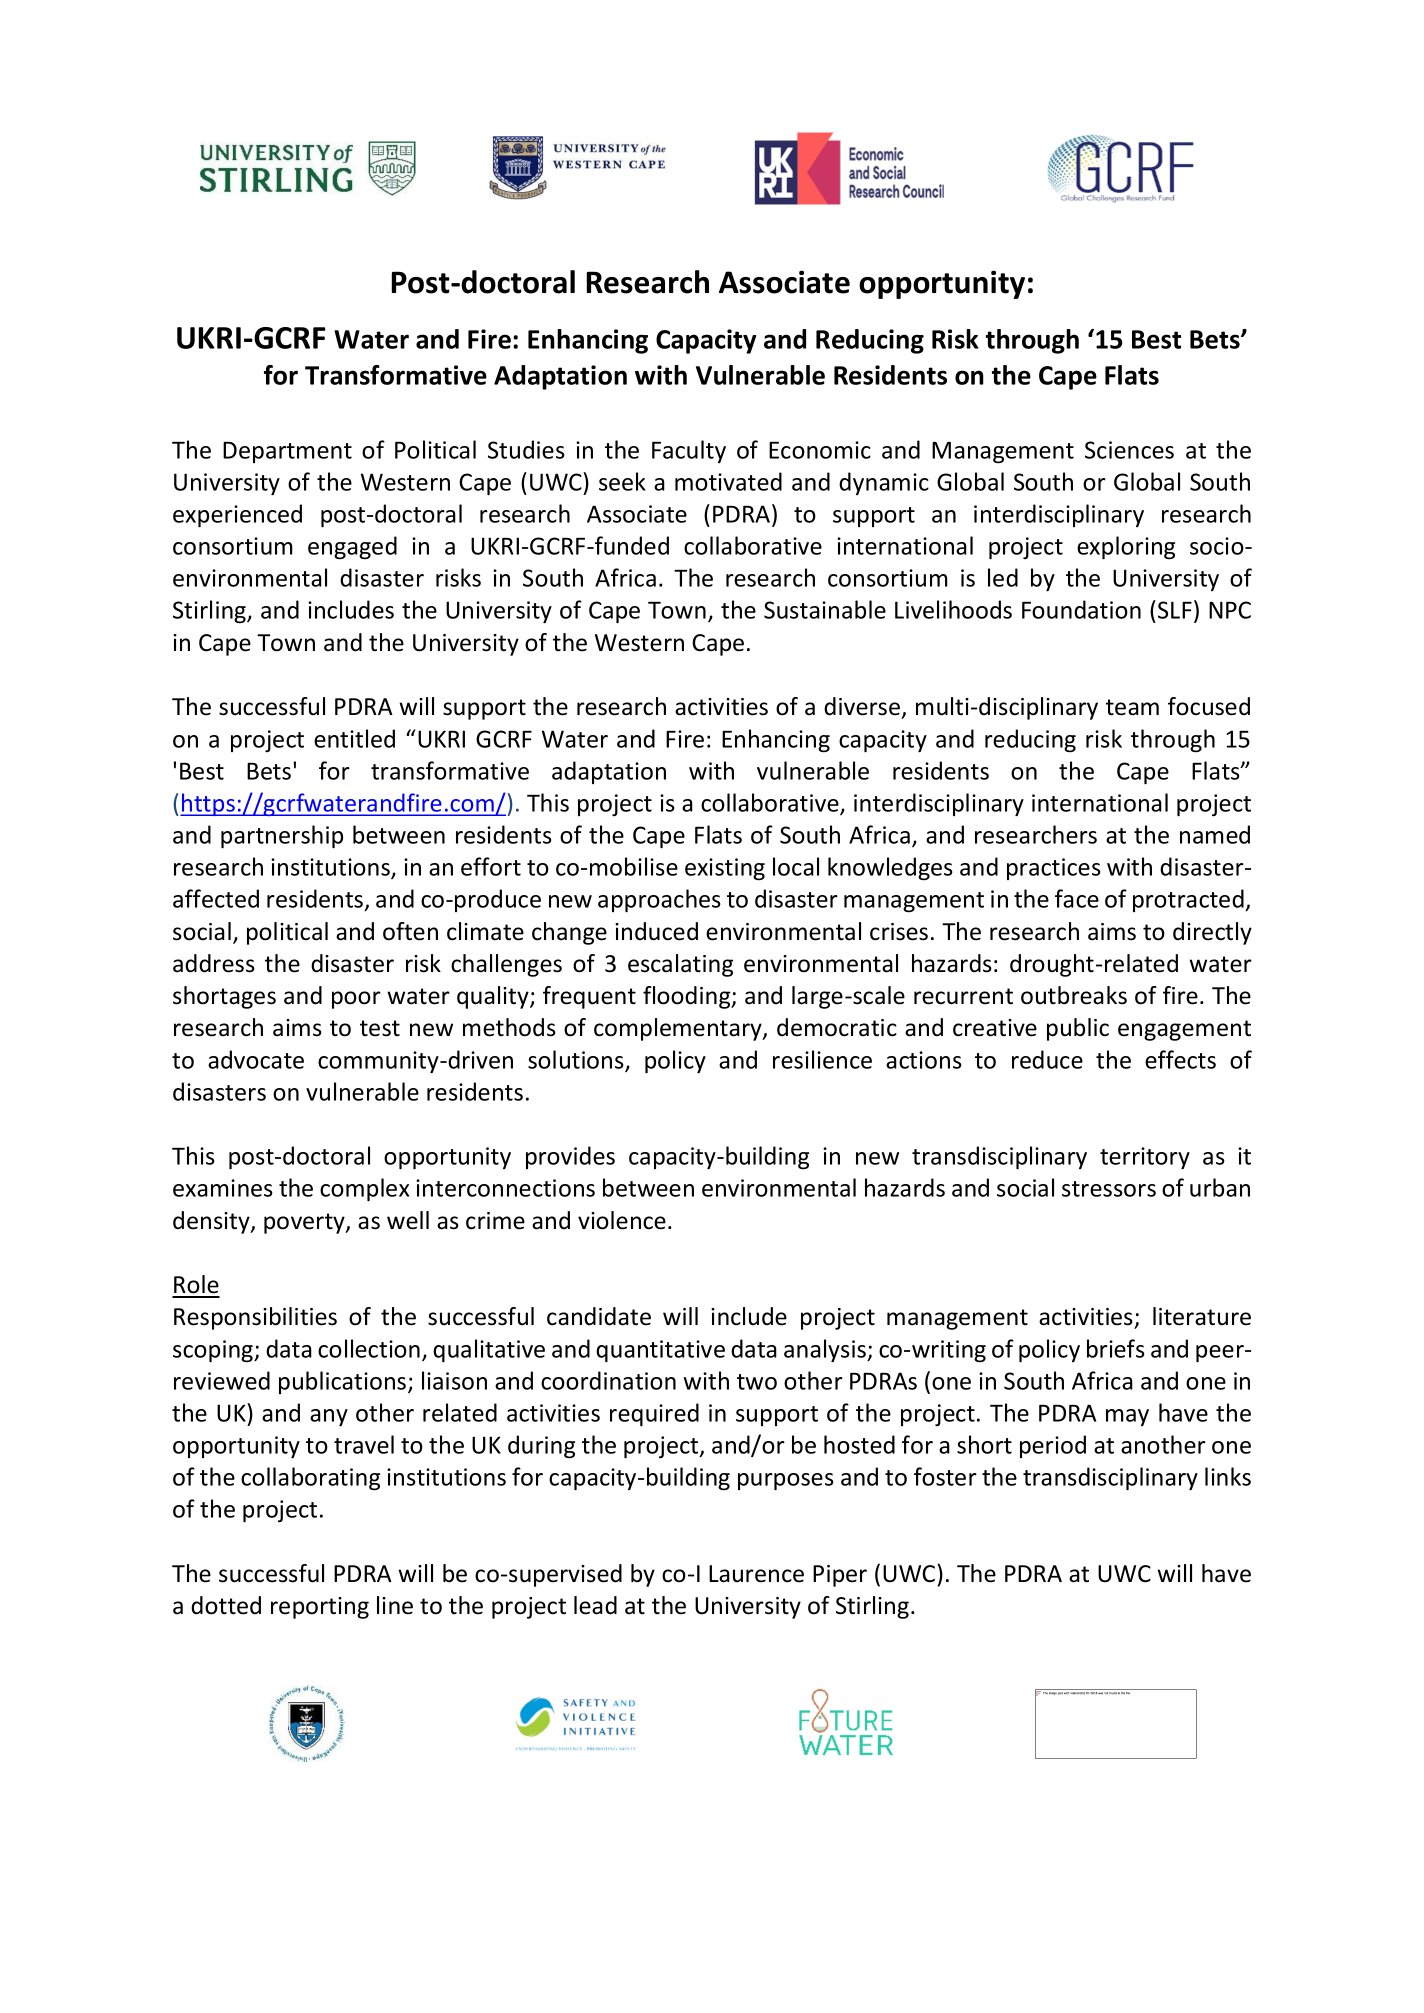  What do you see at coordinates (660, 1351) in the screenshot?
I see `quantitative` at bounding box center [660, 1351].
